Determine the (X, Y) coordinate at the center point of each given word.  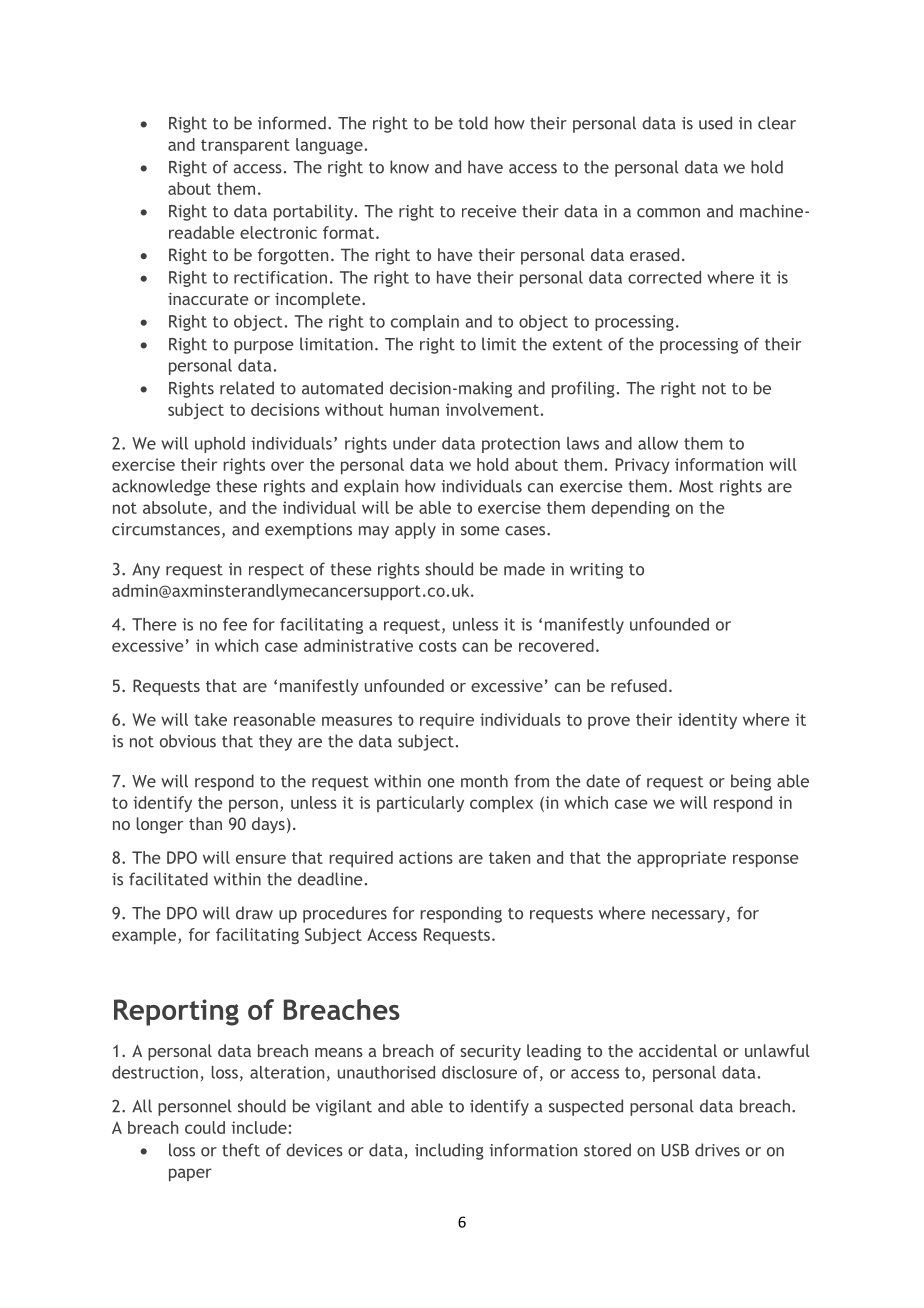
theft (241, 1150)
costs (438, 646)
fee (235, 624)
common (668, 213)
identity (707, 721)
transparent (245, 147)
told (473, 123)
